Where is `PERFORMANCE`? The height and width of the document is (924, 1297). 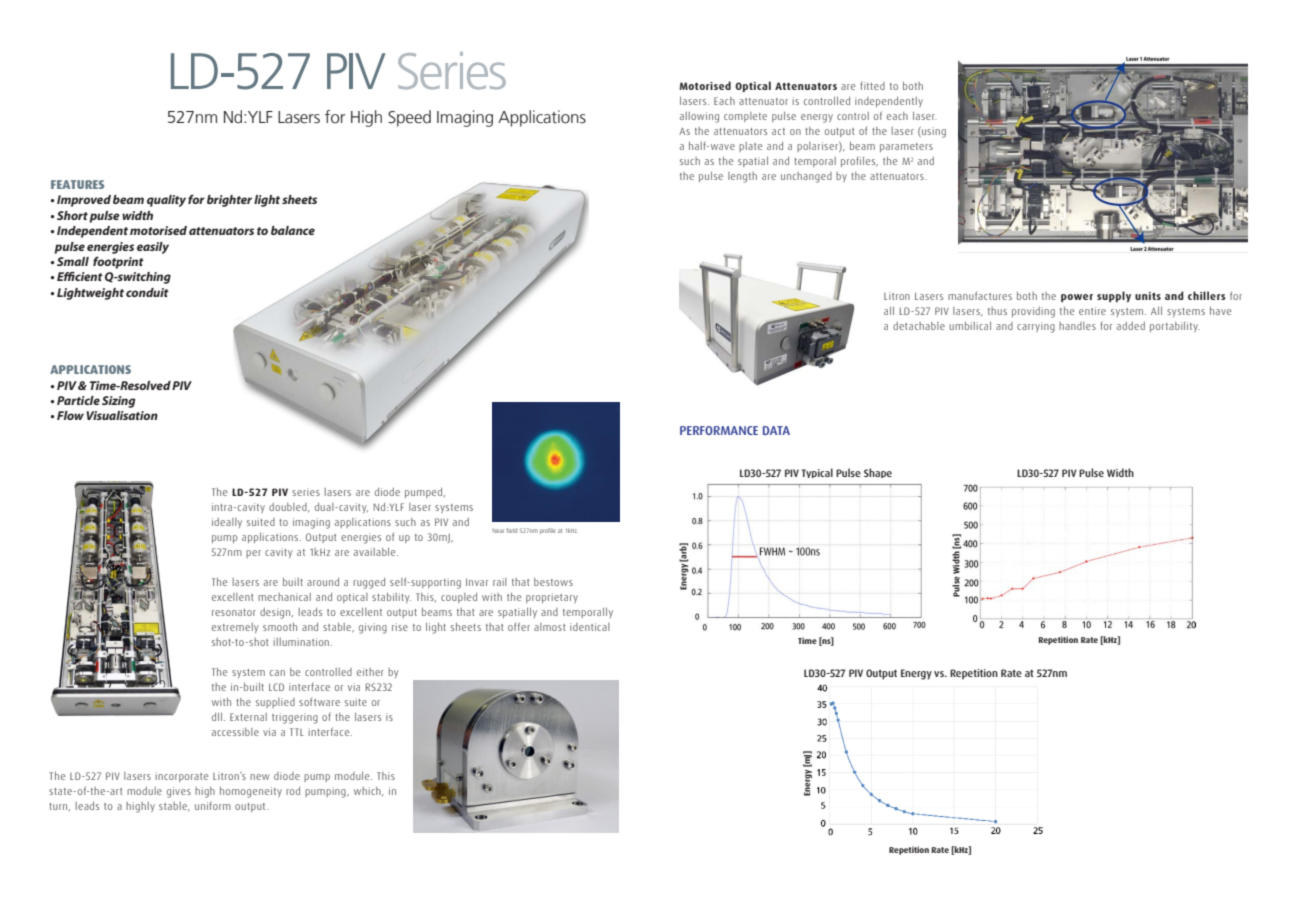
PERFORMANCE is located at coordinates (719, 430).
